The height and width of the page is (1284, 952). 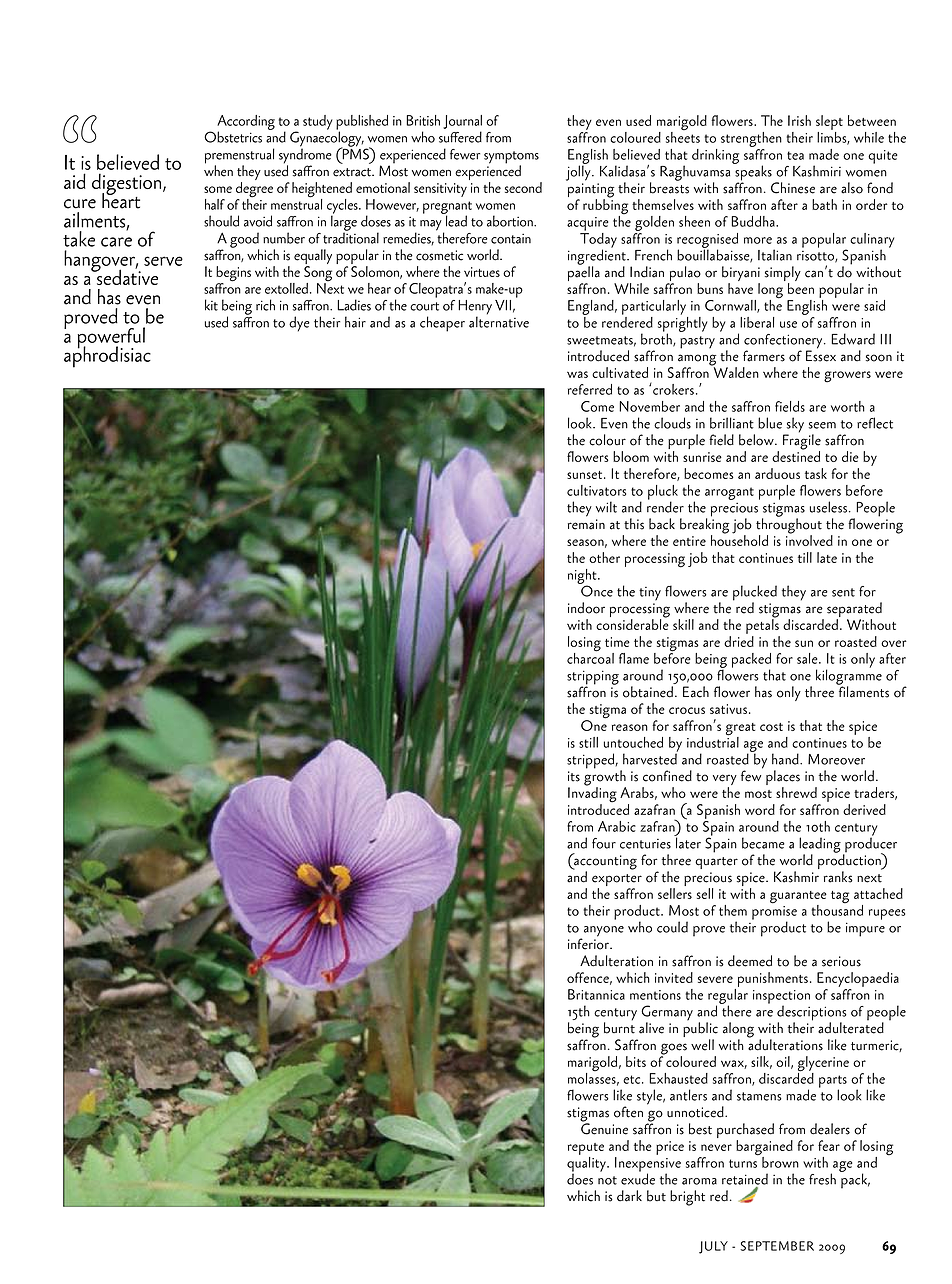 What do you see at coordinates (795, 155) in the page?
I see `tea` at bounding box center [795, 155].
